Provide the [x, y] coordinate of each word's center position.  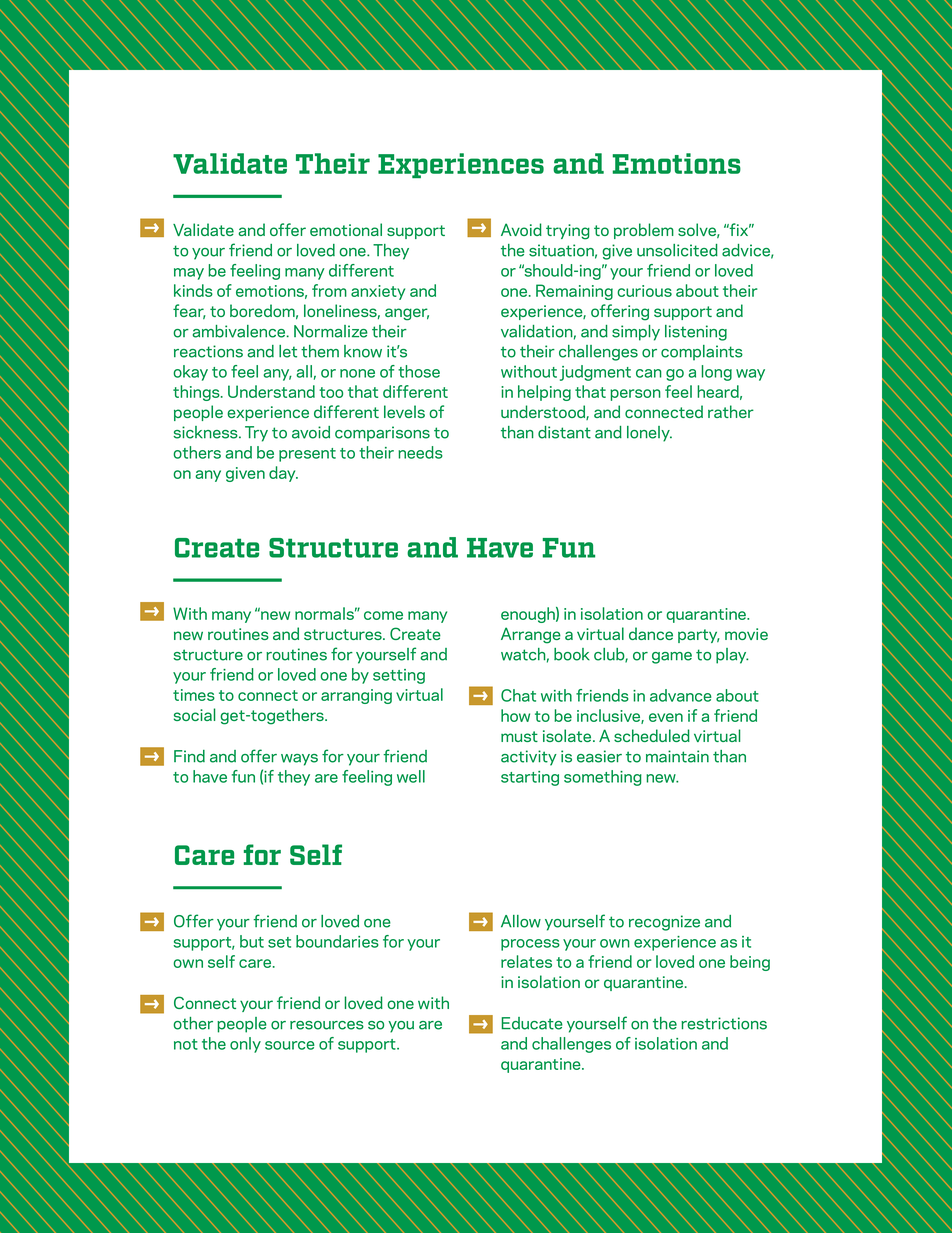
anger [407, 314]
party [699, 636]
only [245, 1045]
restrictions [724, 1023]
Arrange [531, 635]
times [194, 695]
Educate [532, 1023]
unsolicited [677, 250]
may [189, 274]
